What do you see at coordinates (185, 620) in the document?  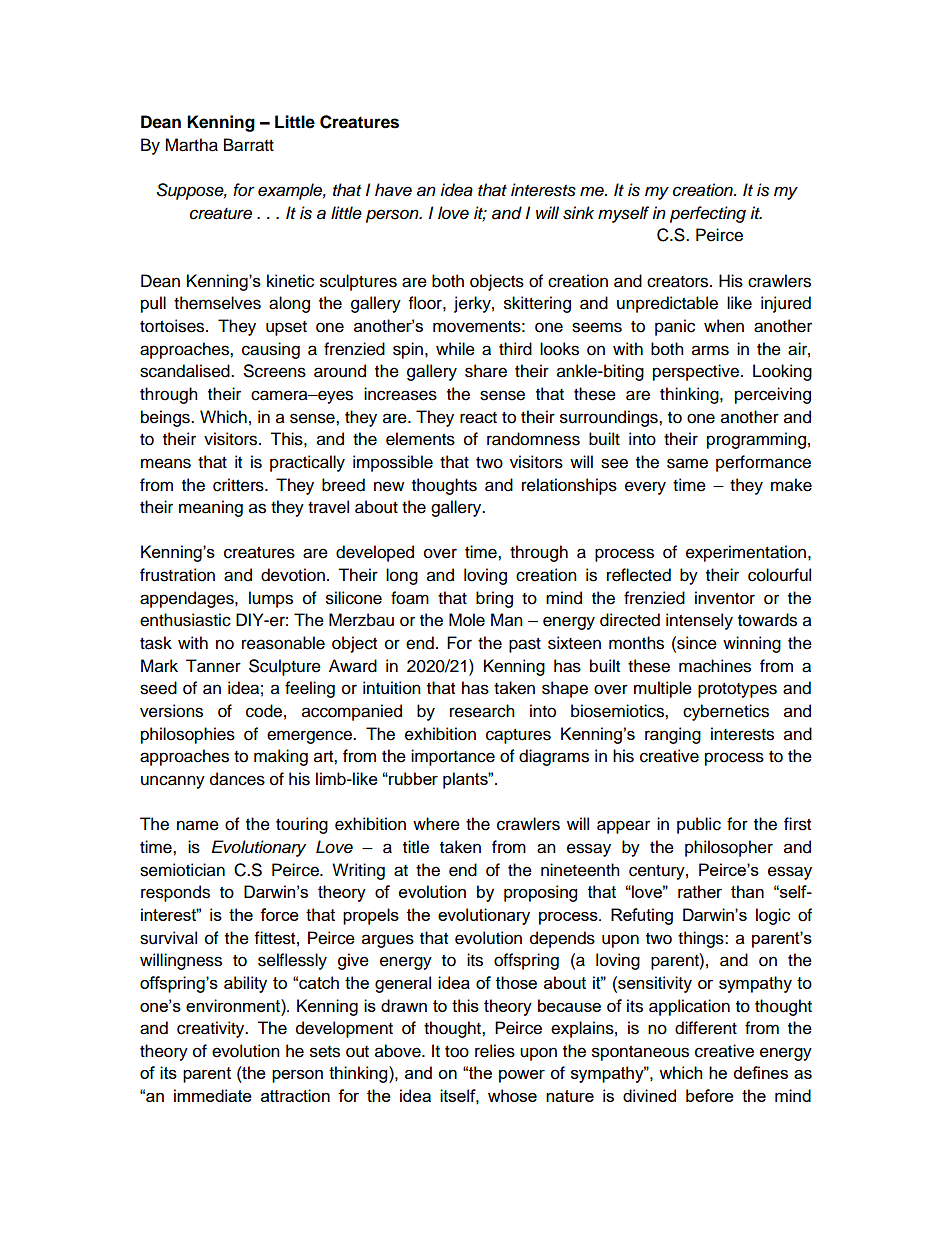 I see `enthusiastic` at bounding box center [185, 620].
